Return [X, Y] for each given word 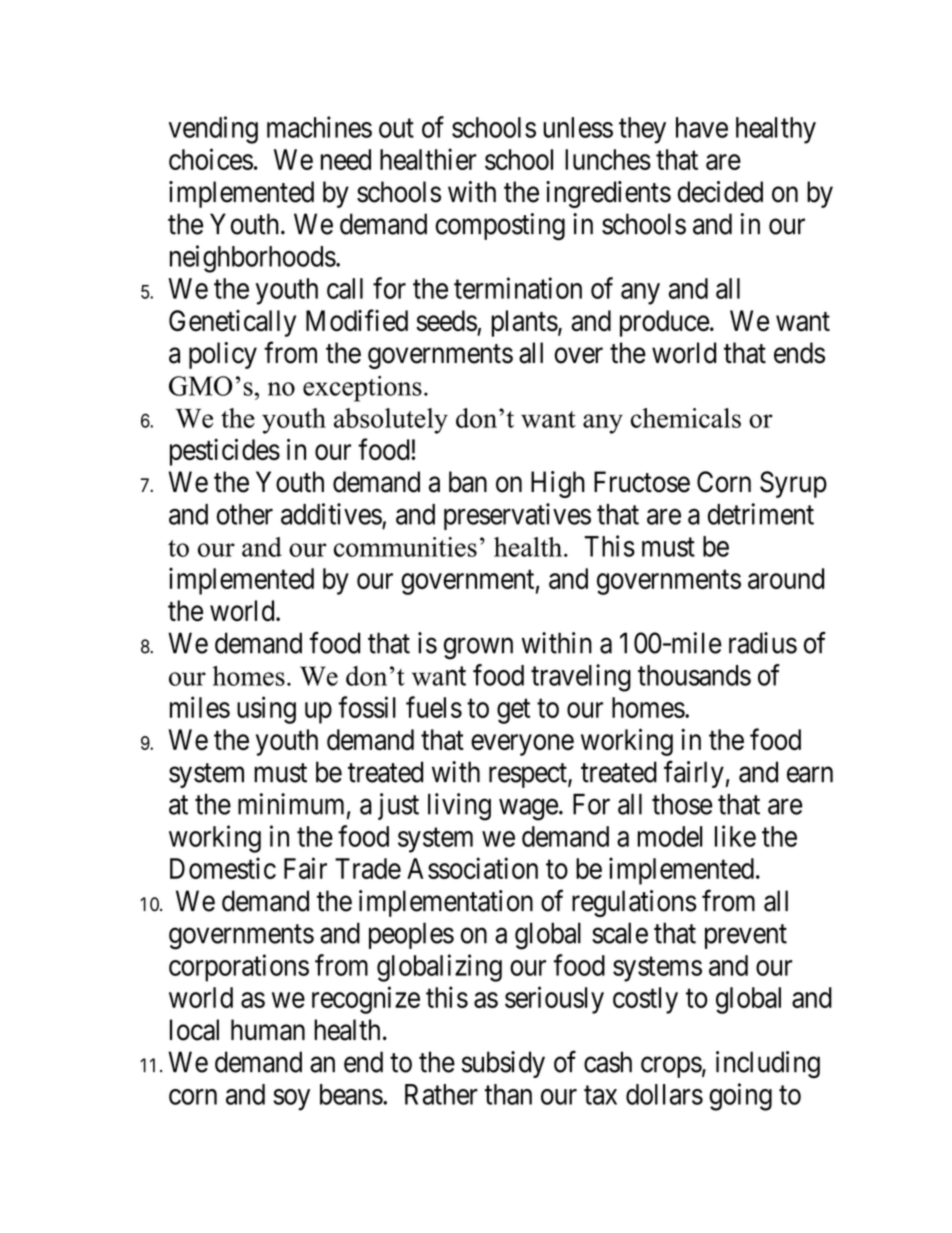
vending [213, 130]
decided [720, 192]
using [266, 710]
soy [291, 1100]
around [786, 578]
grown [478, 649]
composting [500, 226]
